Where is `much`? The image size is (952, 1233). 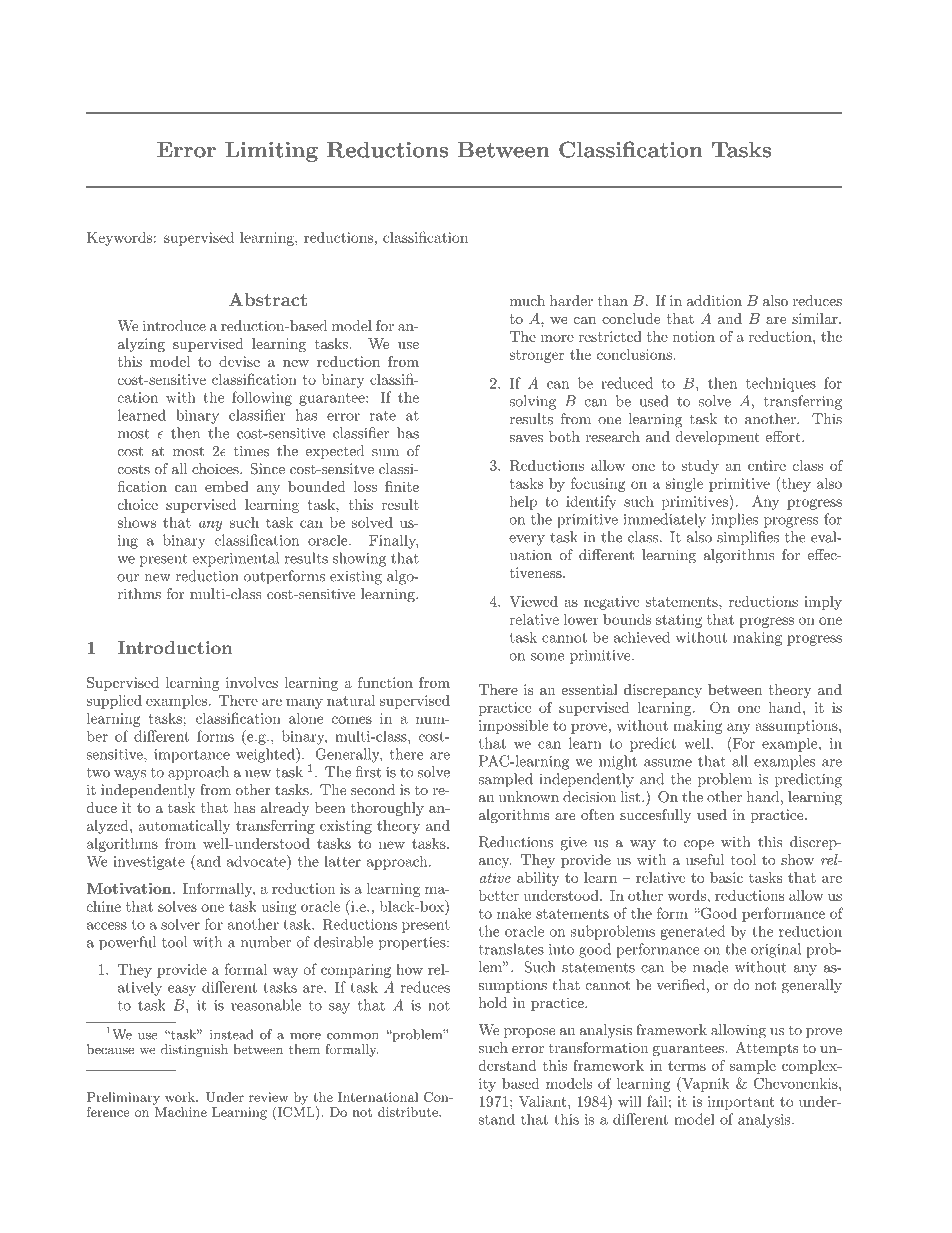
much is located at coordinates (527, 300).
